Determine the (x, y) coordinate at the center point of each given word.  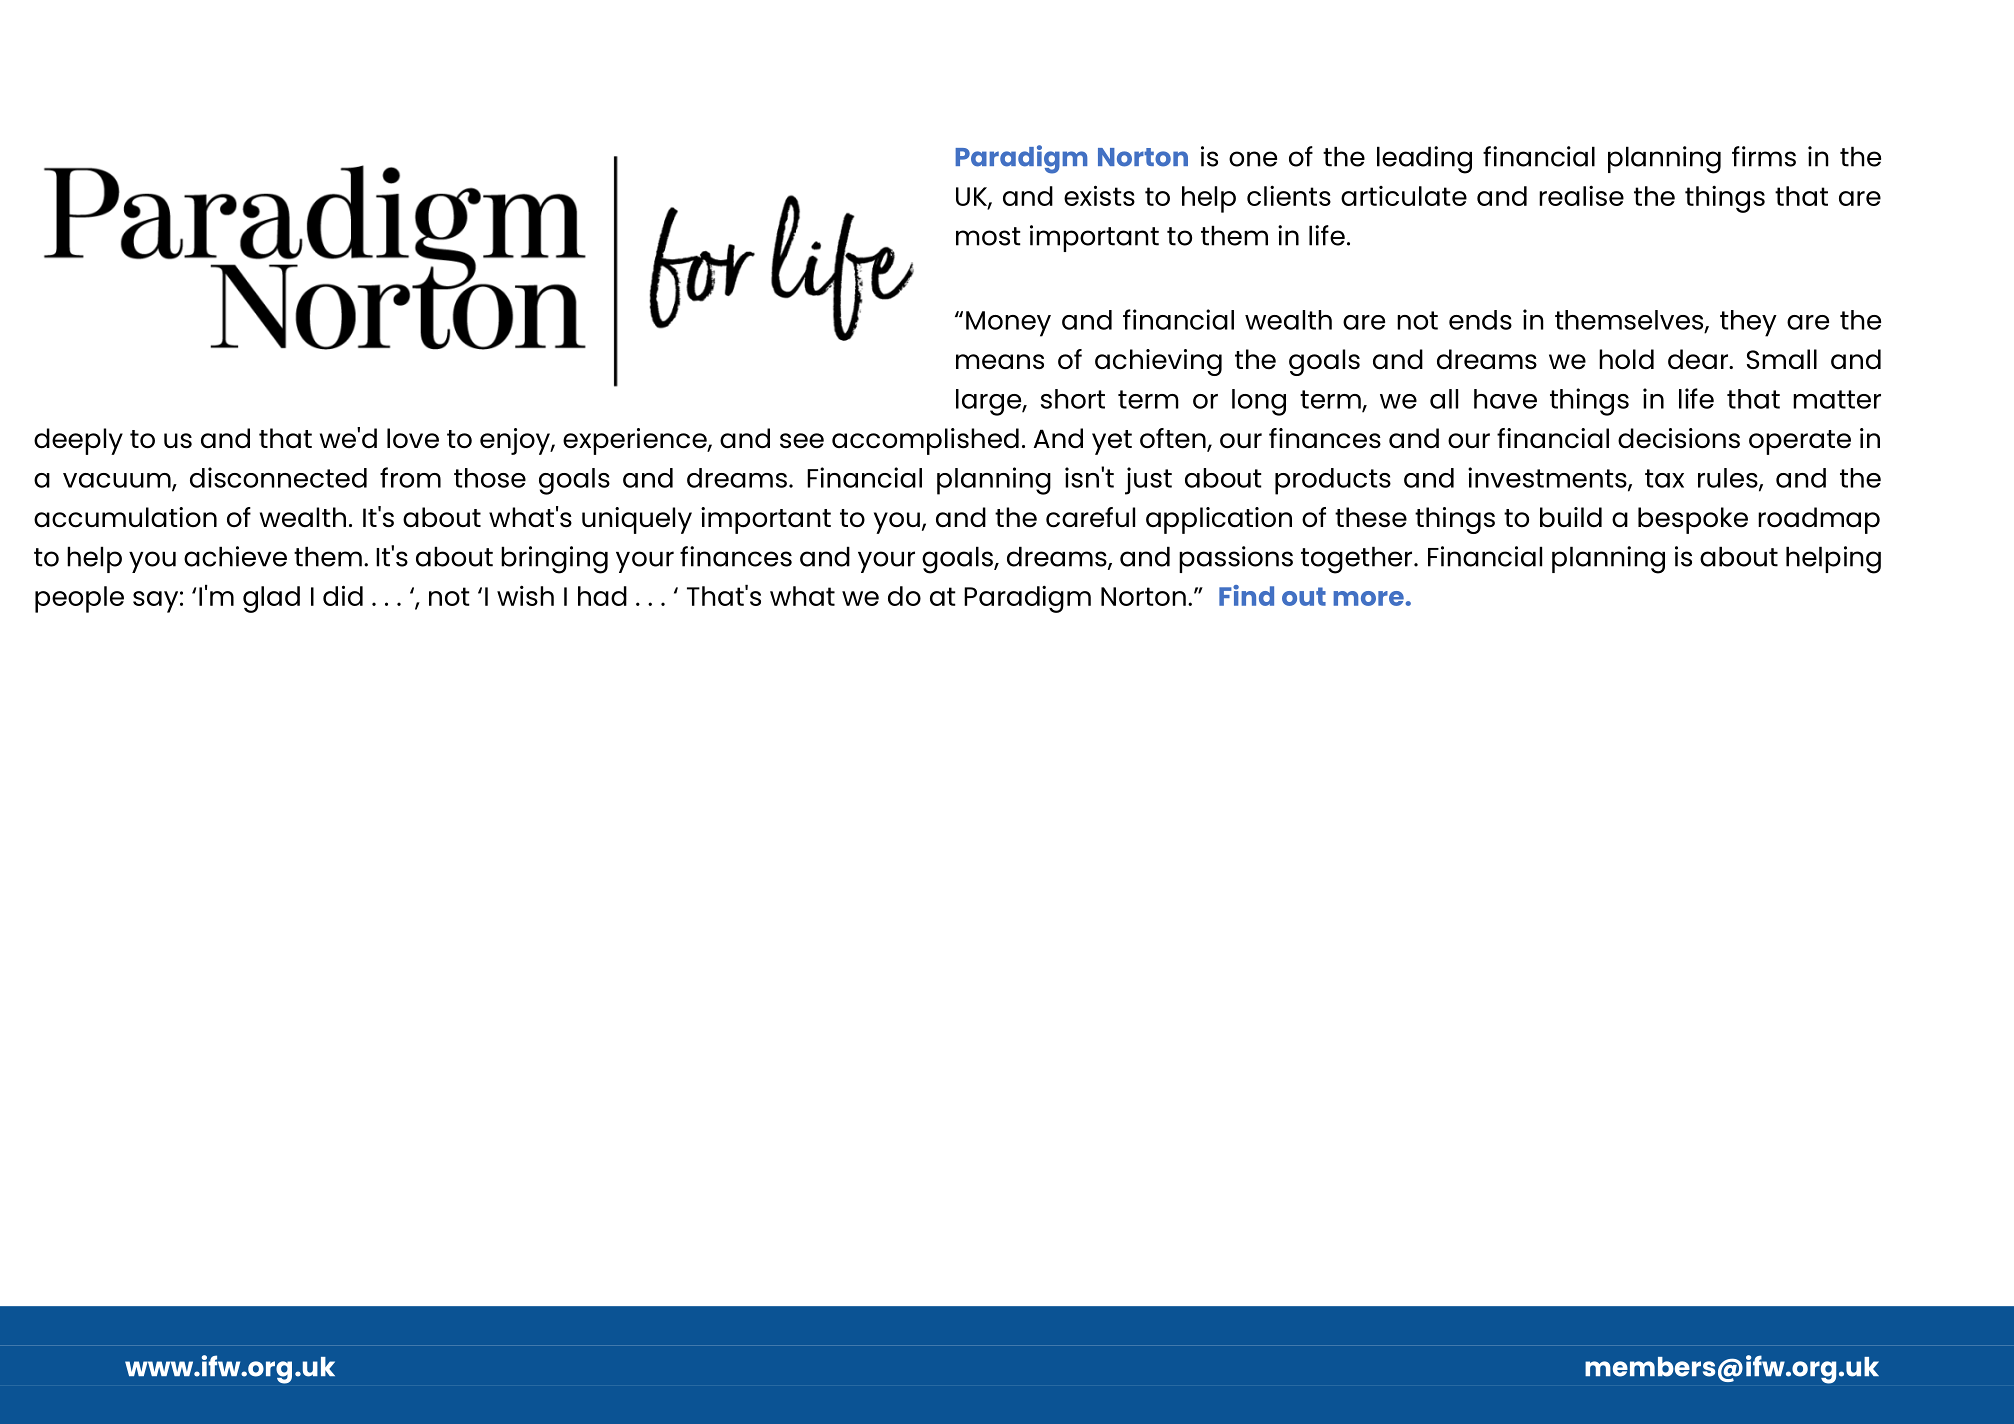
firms (1764, 156)
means (1000, 362)
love (413, 438)
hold (1626, 359)
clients (1289, 195)
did (343, 595)
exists (1099, 195)
